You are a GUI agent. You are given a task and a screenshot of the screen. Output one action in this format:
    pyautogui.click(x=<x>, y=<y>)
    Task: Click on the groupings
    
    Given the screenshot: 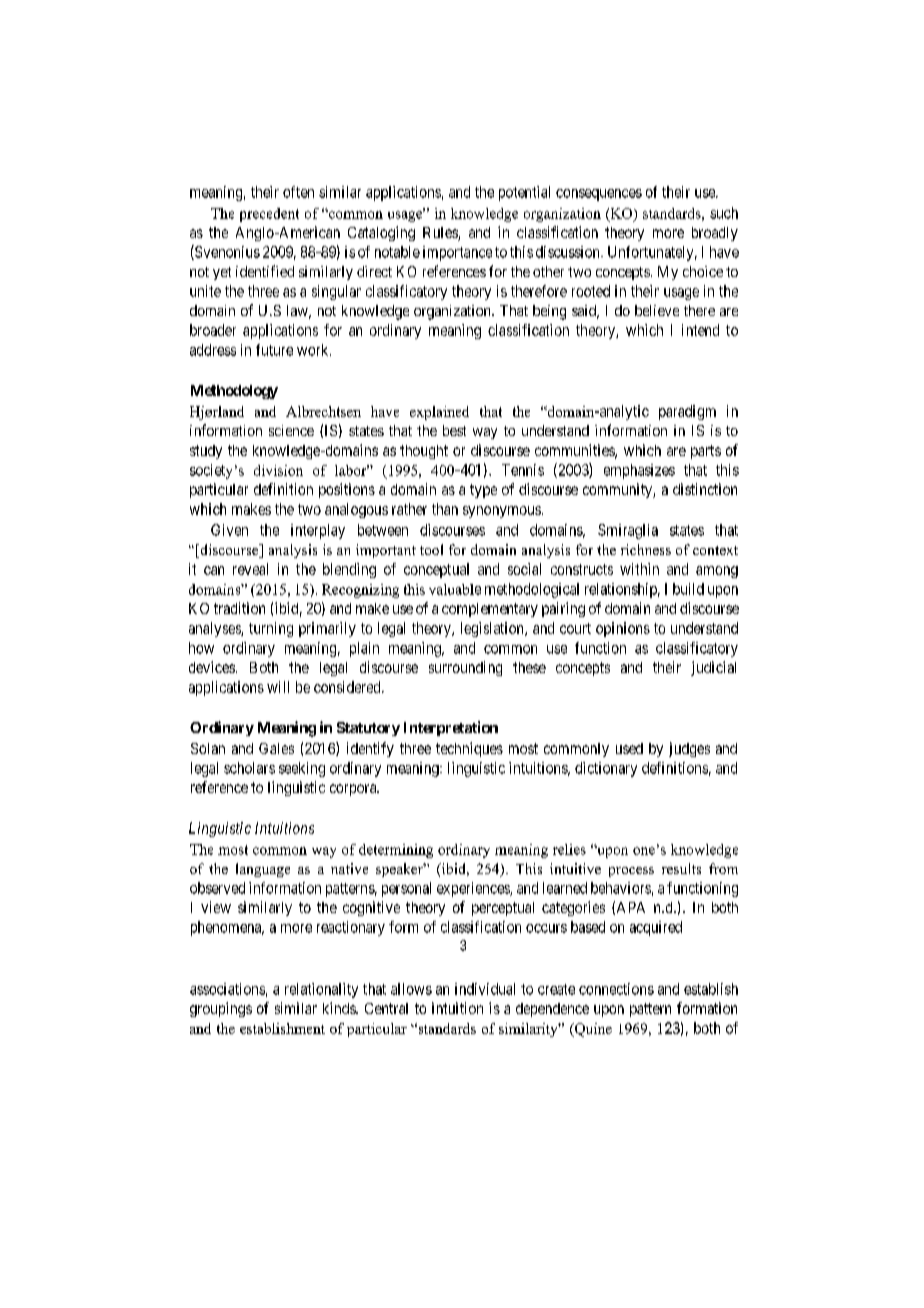 What is the action you would take?
    pyautogui.click(x=221, y=1009)
